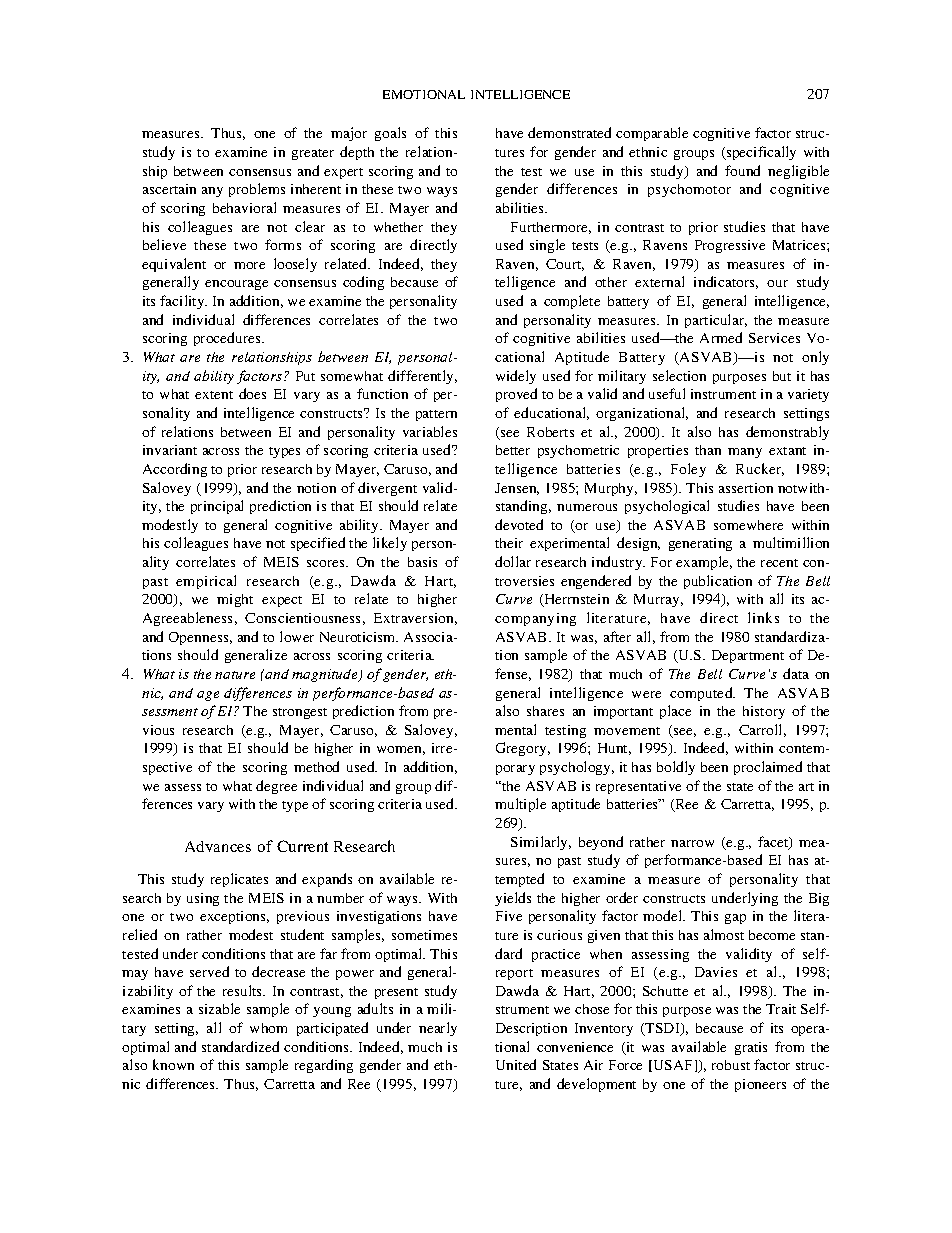 The height and width of the screenshot is (1233, 952). I want to click on found, so click(742, 170).
